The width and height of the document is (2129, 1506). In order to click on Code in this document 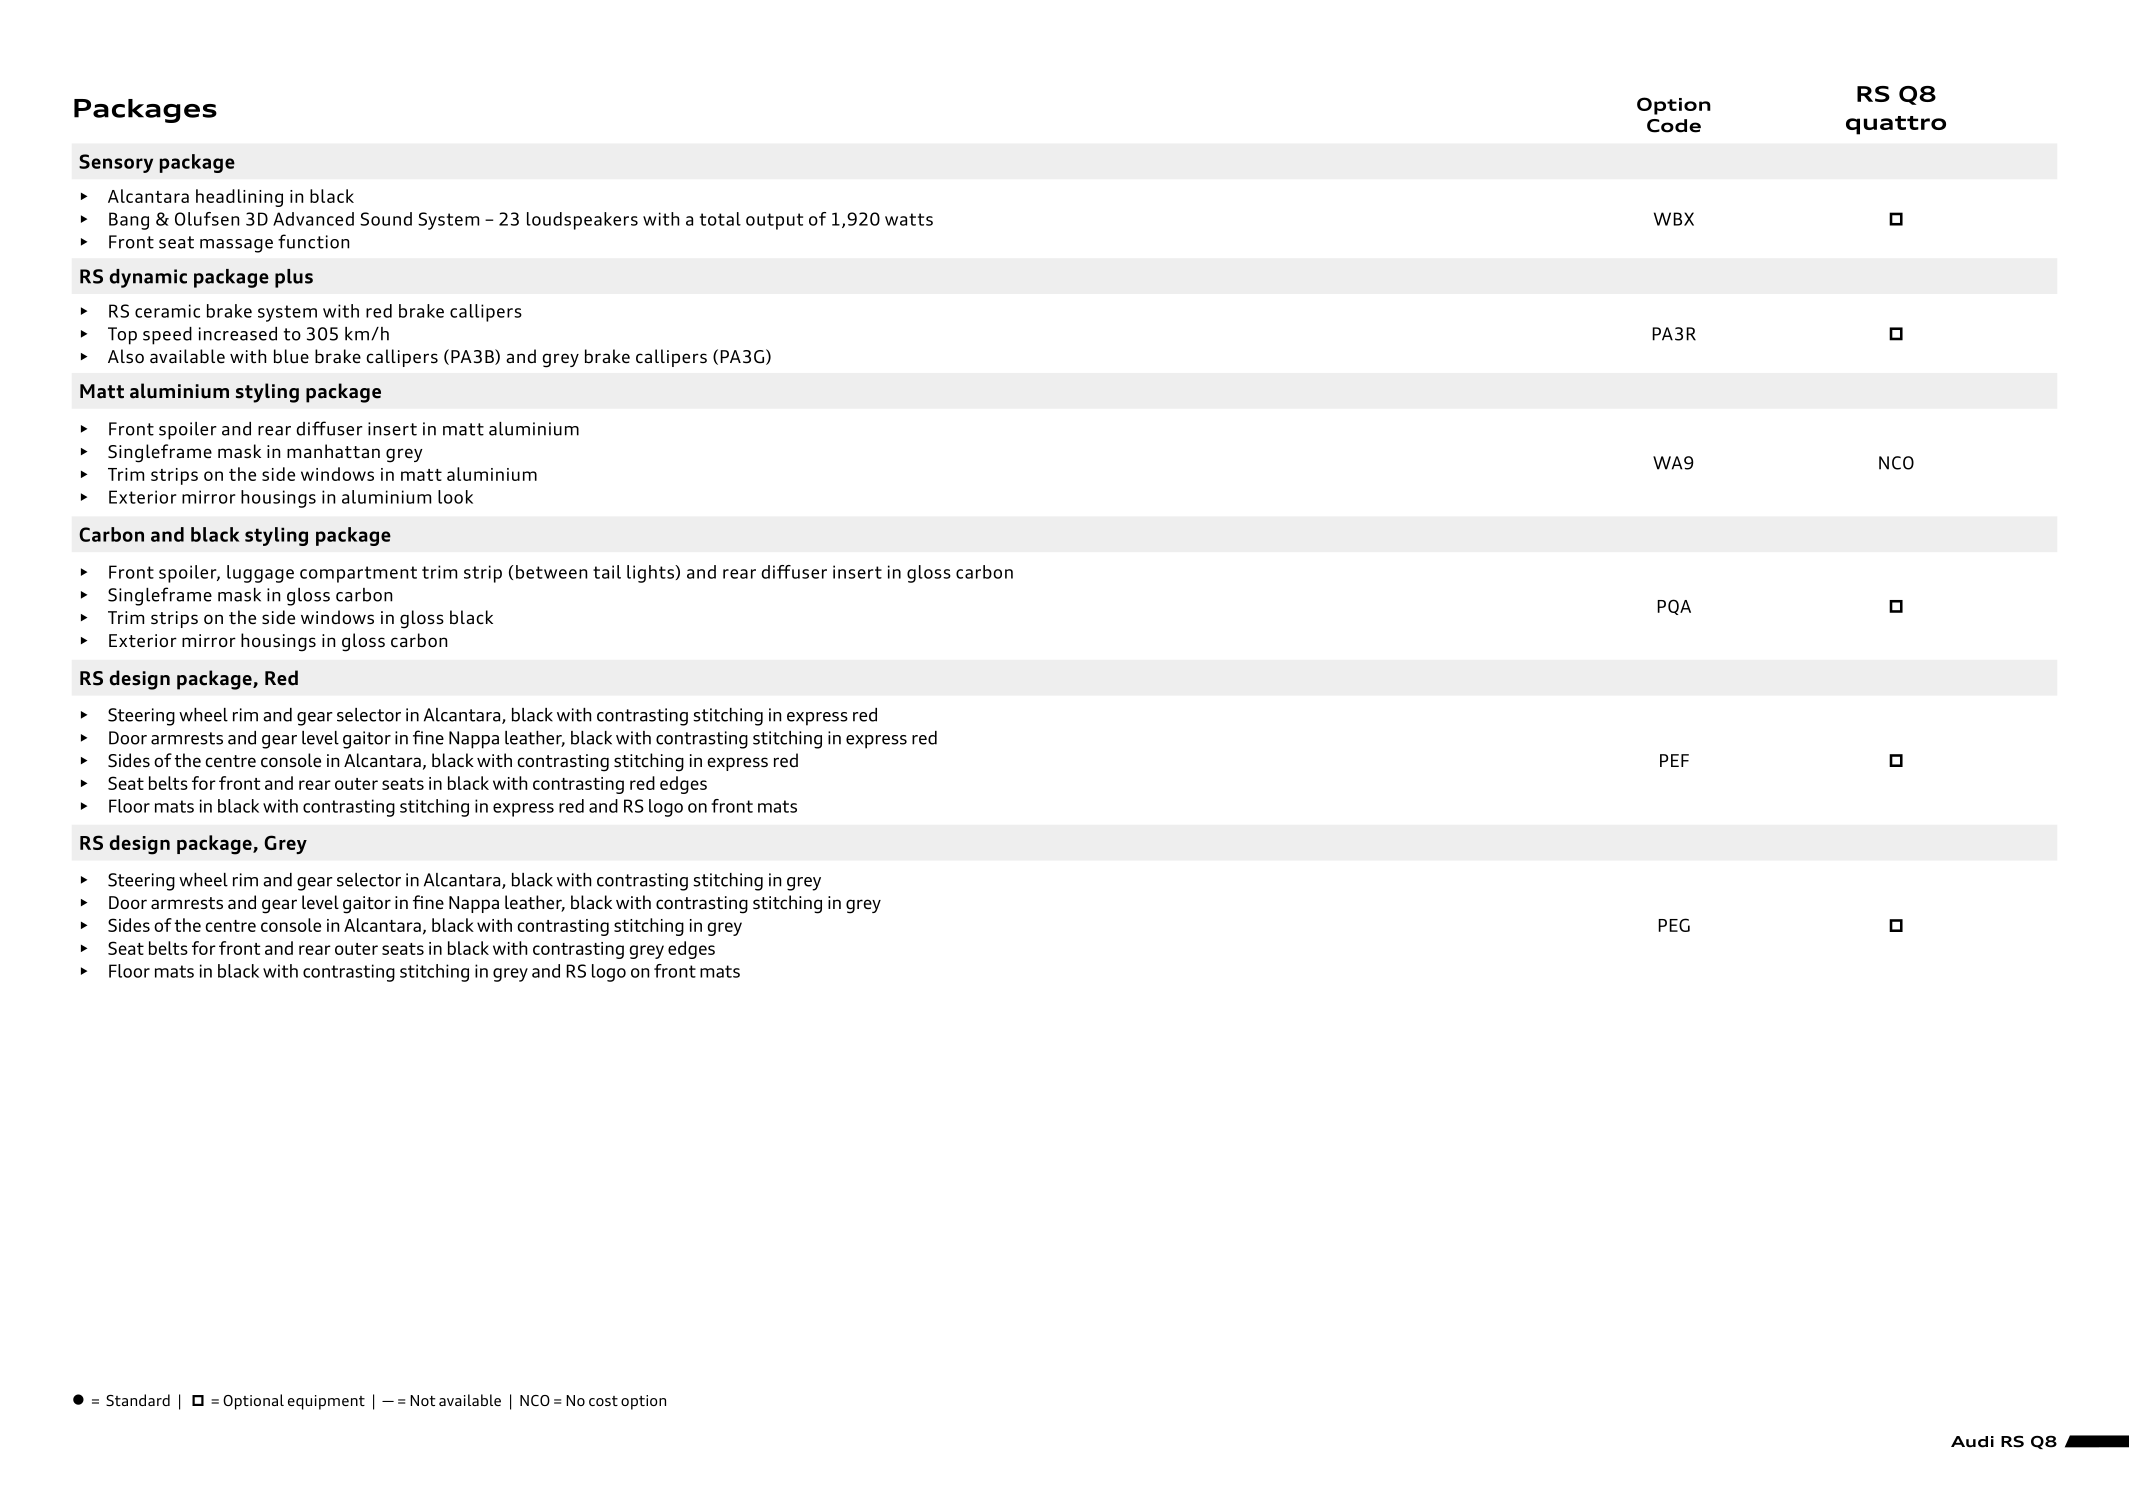, I will do `click(1674, 126)`.
